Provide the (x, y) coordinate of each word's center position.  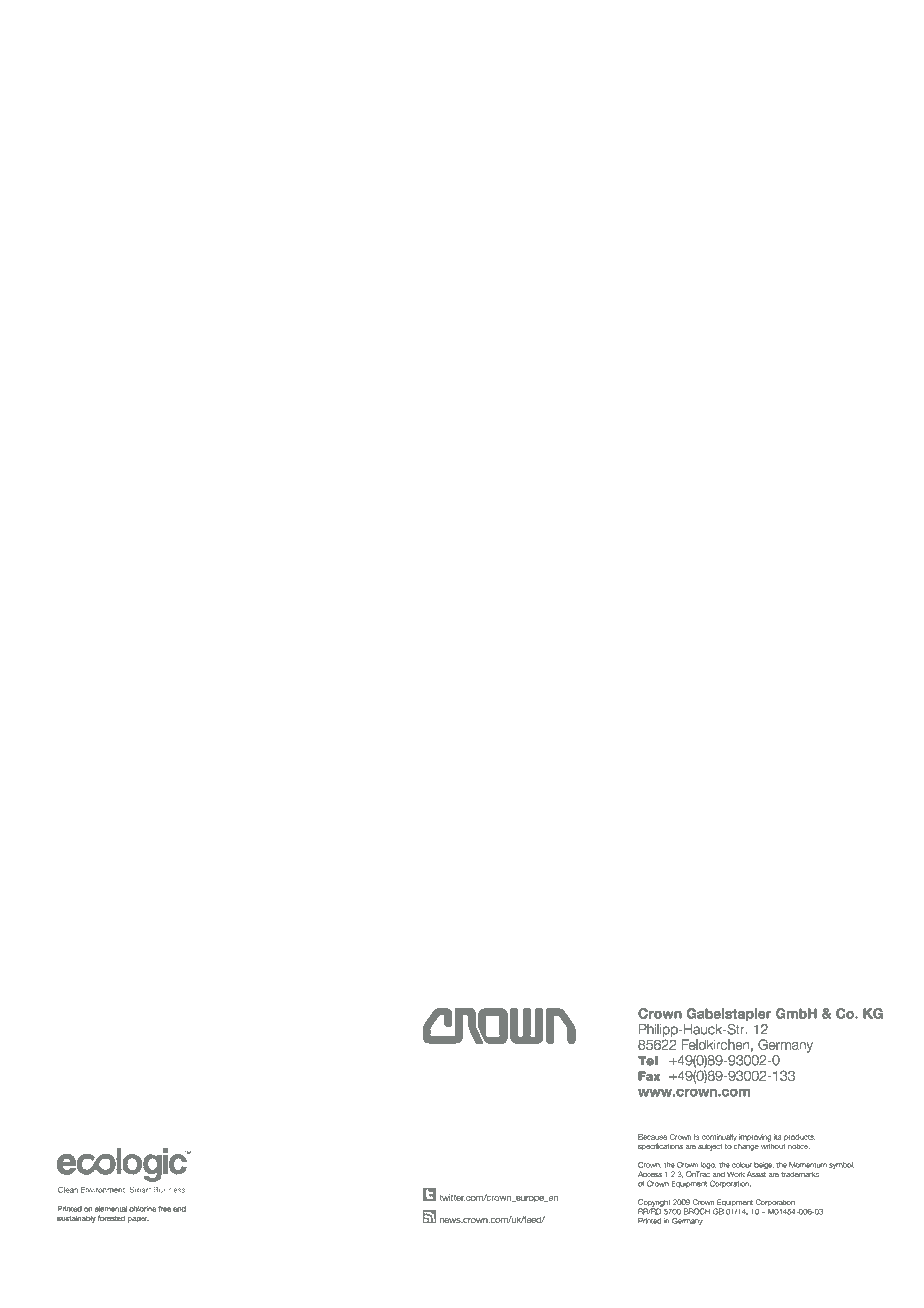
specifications (660, 1147)
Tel (648, 1061)
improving (755, 1139)
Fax (649, 1076)
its (777, 1137)
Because (652, 1137)
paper (138, 1220)
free (164, 1209)
